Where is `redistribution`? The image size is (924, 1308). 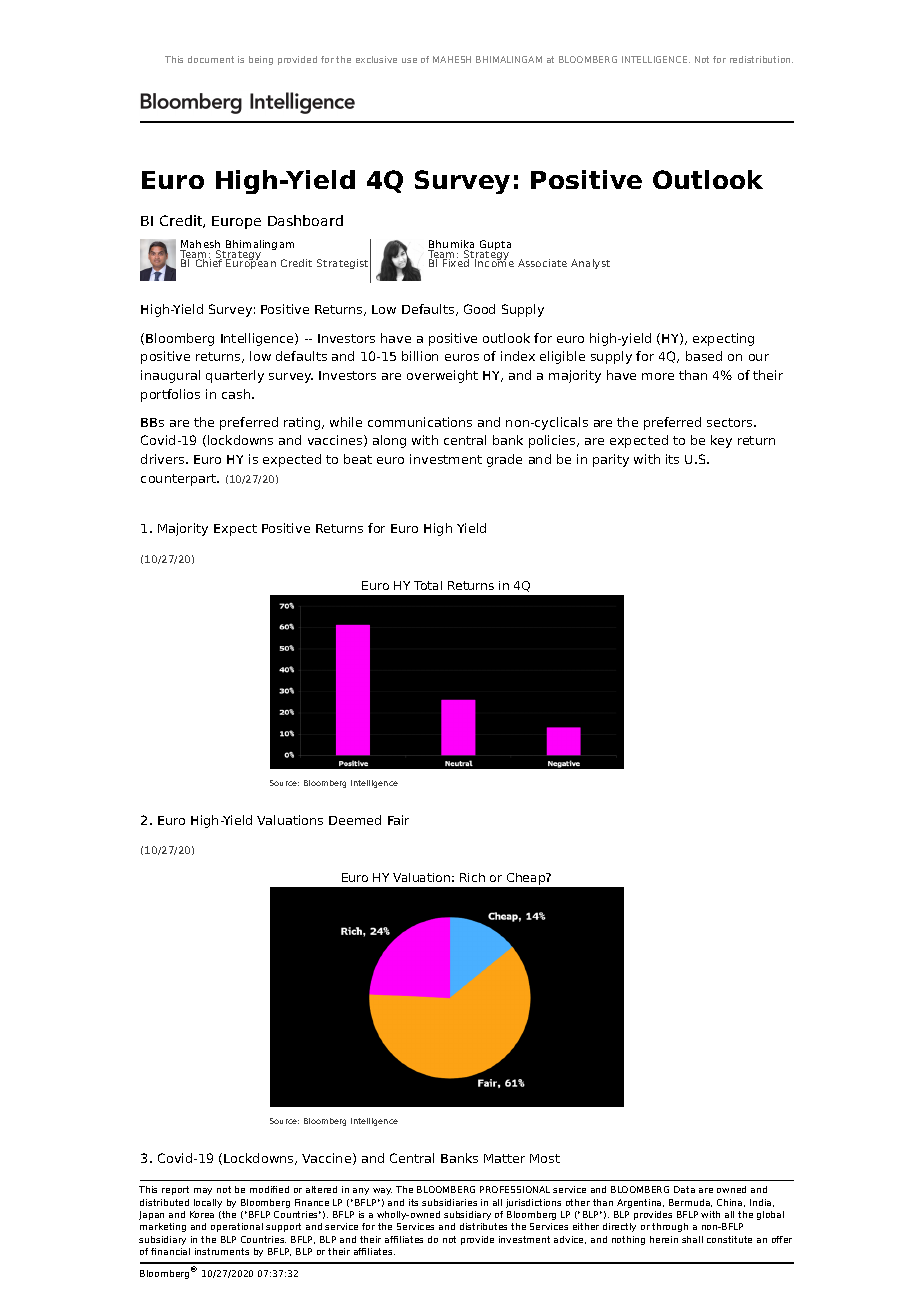 redistribution is located at coordinates (761, 59).
